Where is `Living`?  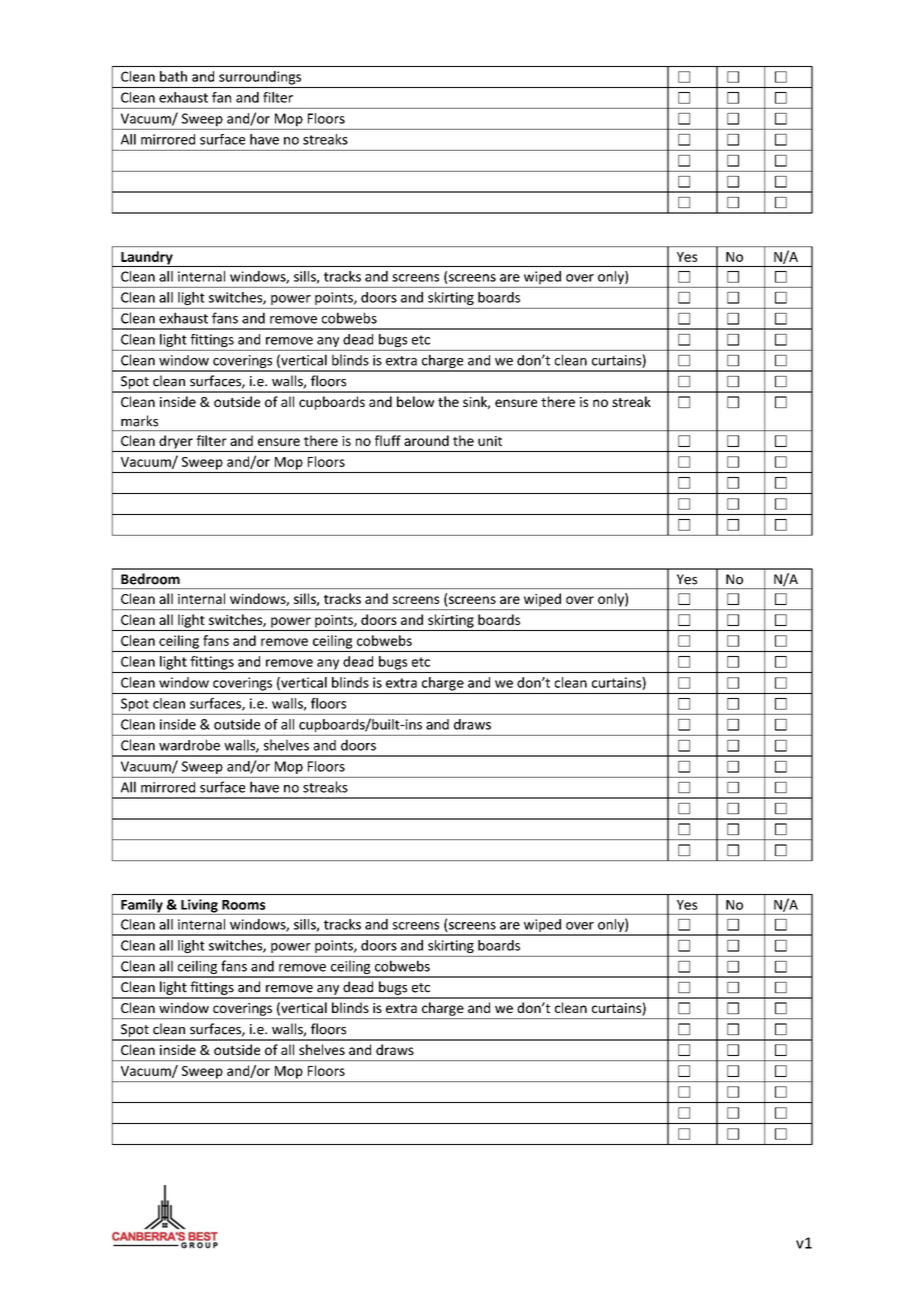
Living is located at coordinates (199, 907).
